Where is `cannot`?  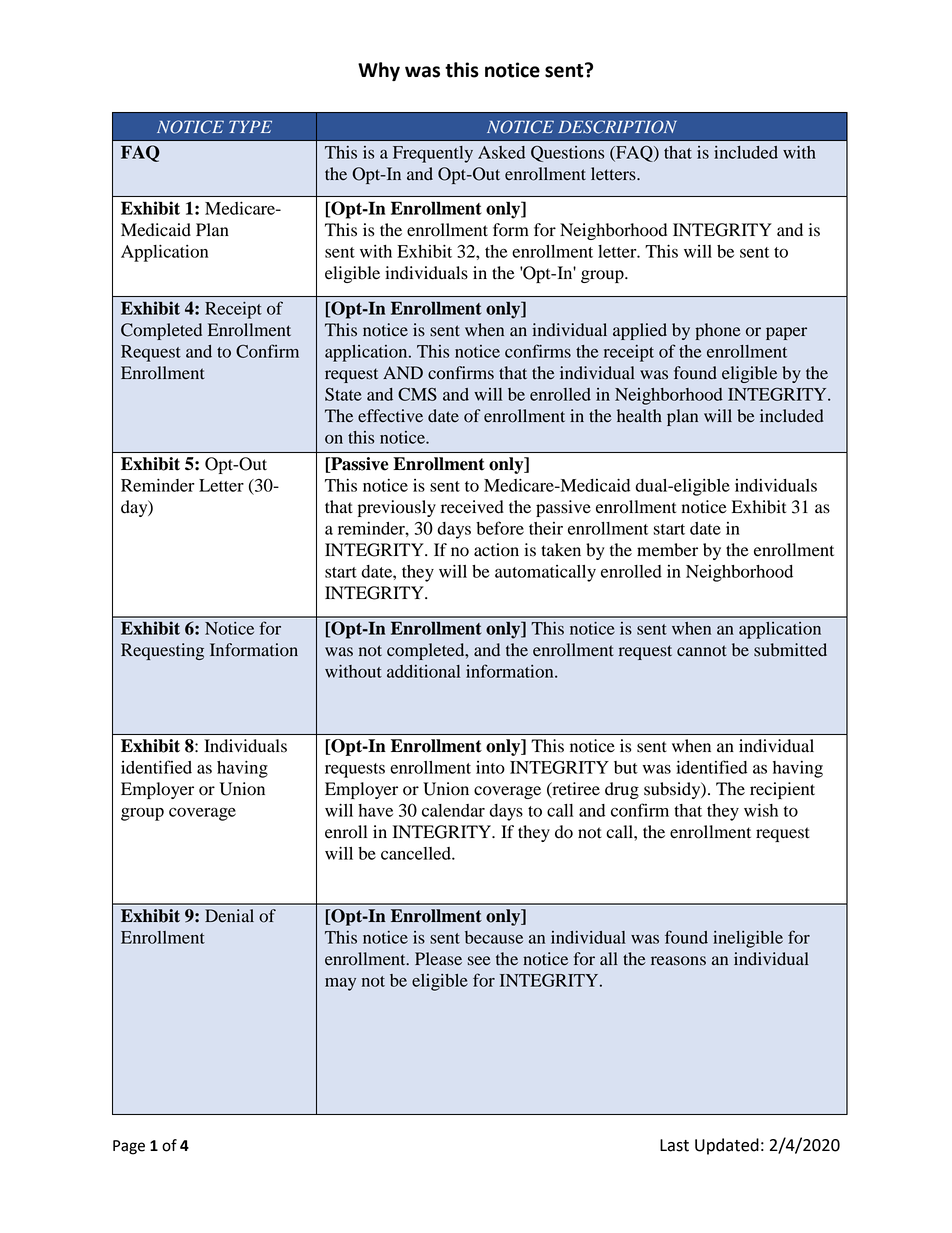 cannot is located at coordinates (702, 651).
